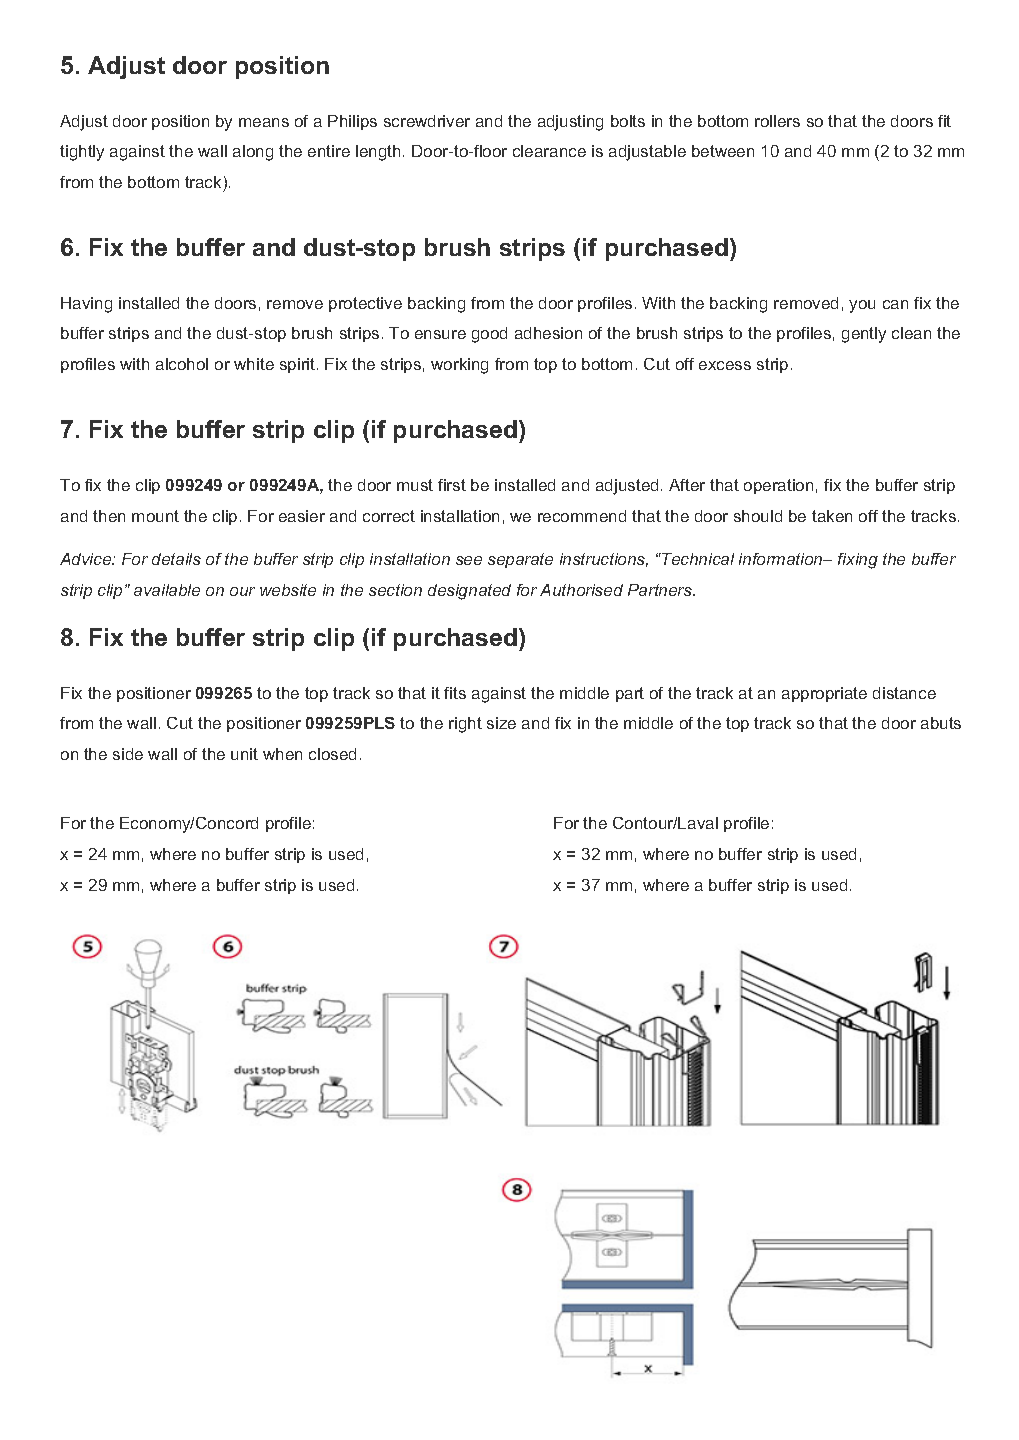  Describe the element at coordinates (489, 335) in the image. I see `good` at that location.
